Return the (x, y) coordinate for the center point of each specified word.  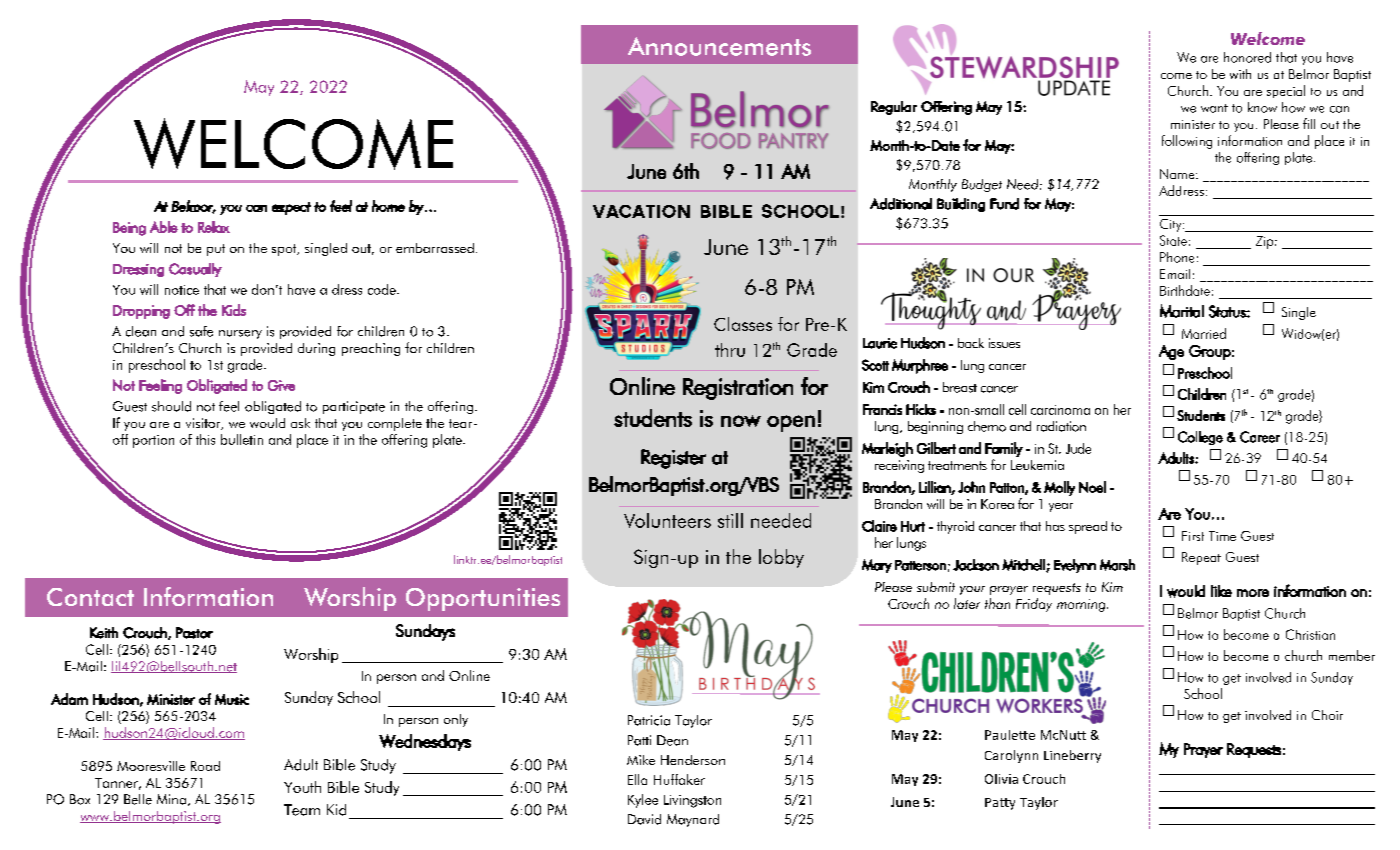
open (791, 423)
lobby (781, 558)
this (205, 439)
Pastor (194, 633)
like (1221, 591)
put (216, 250)
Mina (171, 799)
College (1200, 438)
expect (291, 208)
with (1240, 74)
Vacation (641, 211)
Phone (1177, 257)
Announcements (719, 46)
